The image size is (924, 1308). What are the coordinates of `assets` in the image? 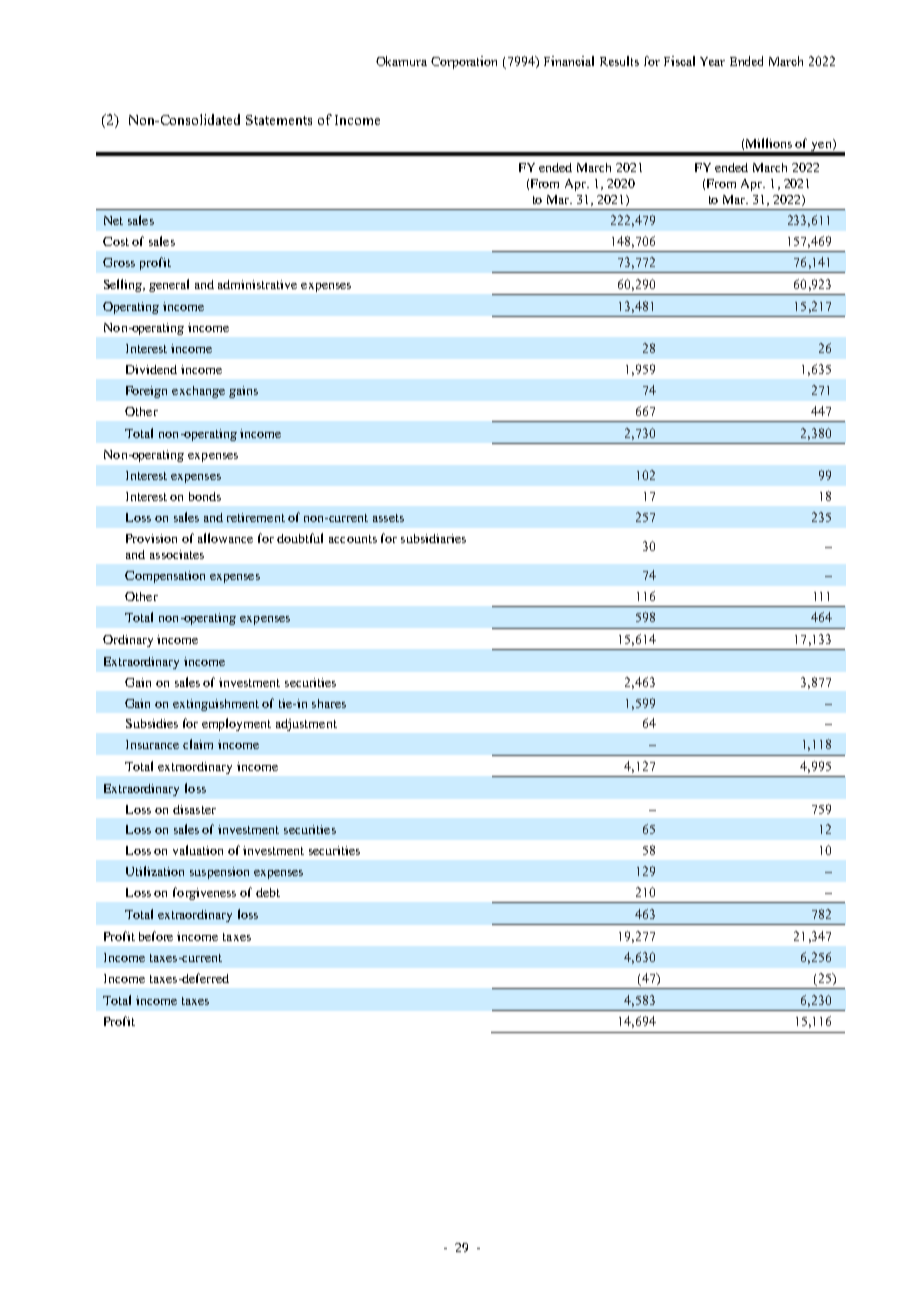 It's located at (388, 518).
